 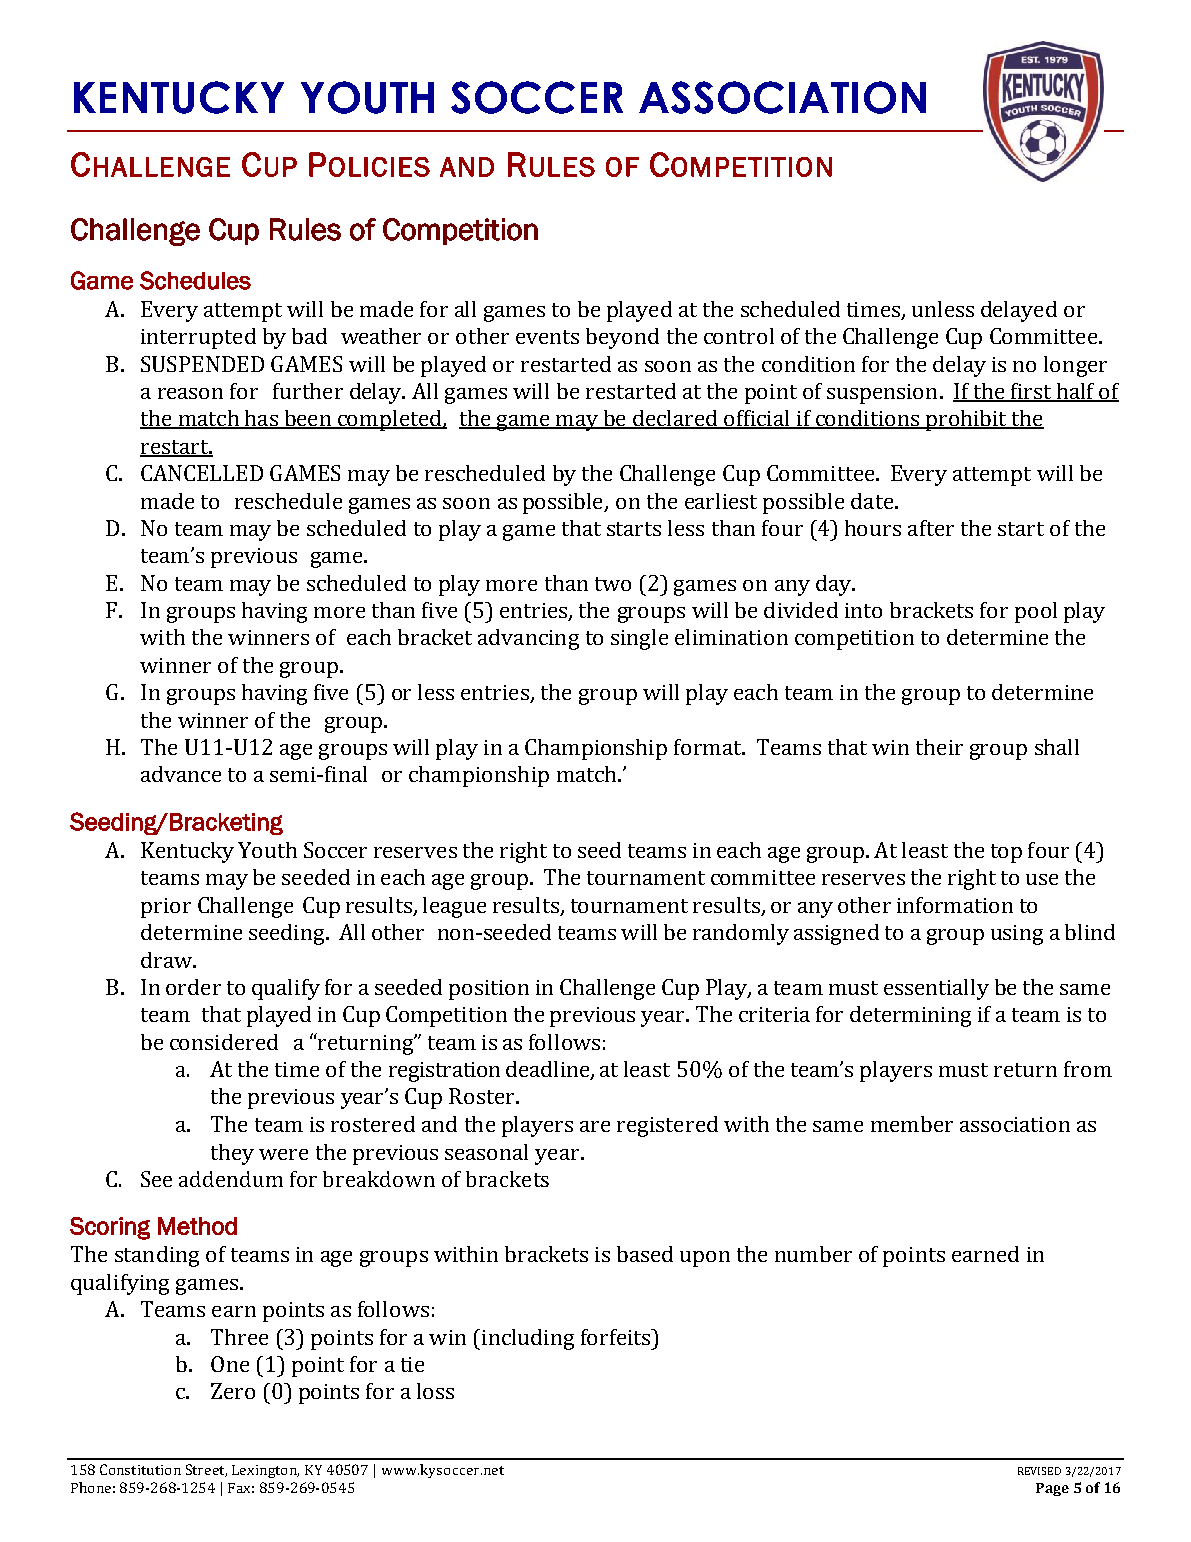 What do you see at coordinates (912, 1124) in the screenshot?
I see `member` at bounding box center [912, 1124].
